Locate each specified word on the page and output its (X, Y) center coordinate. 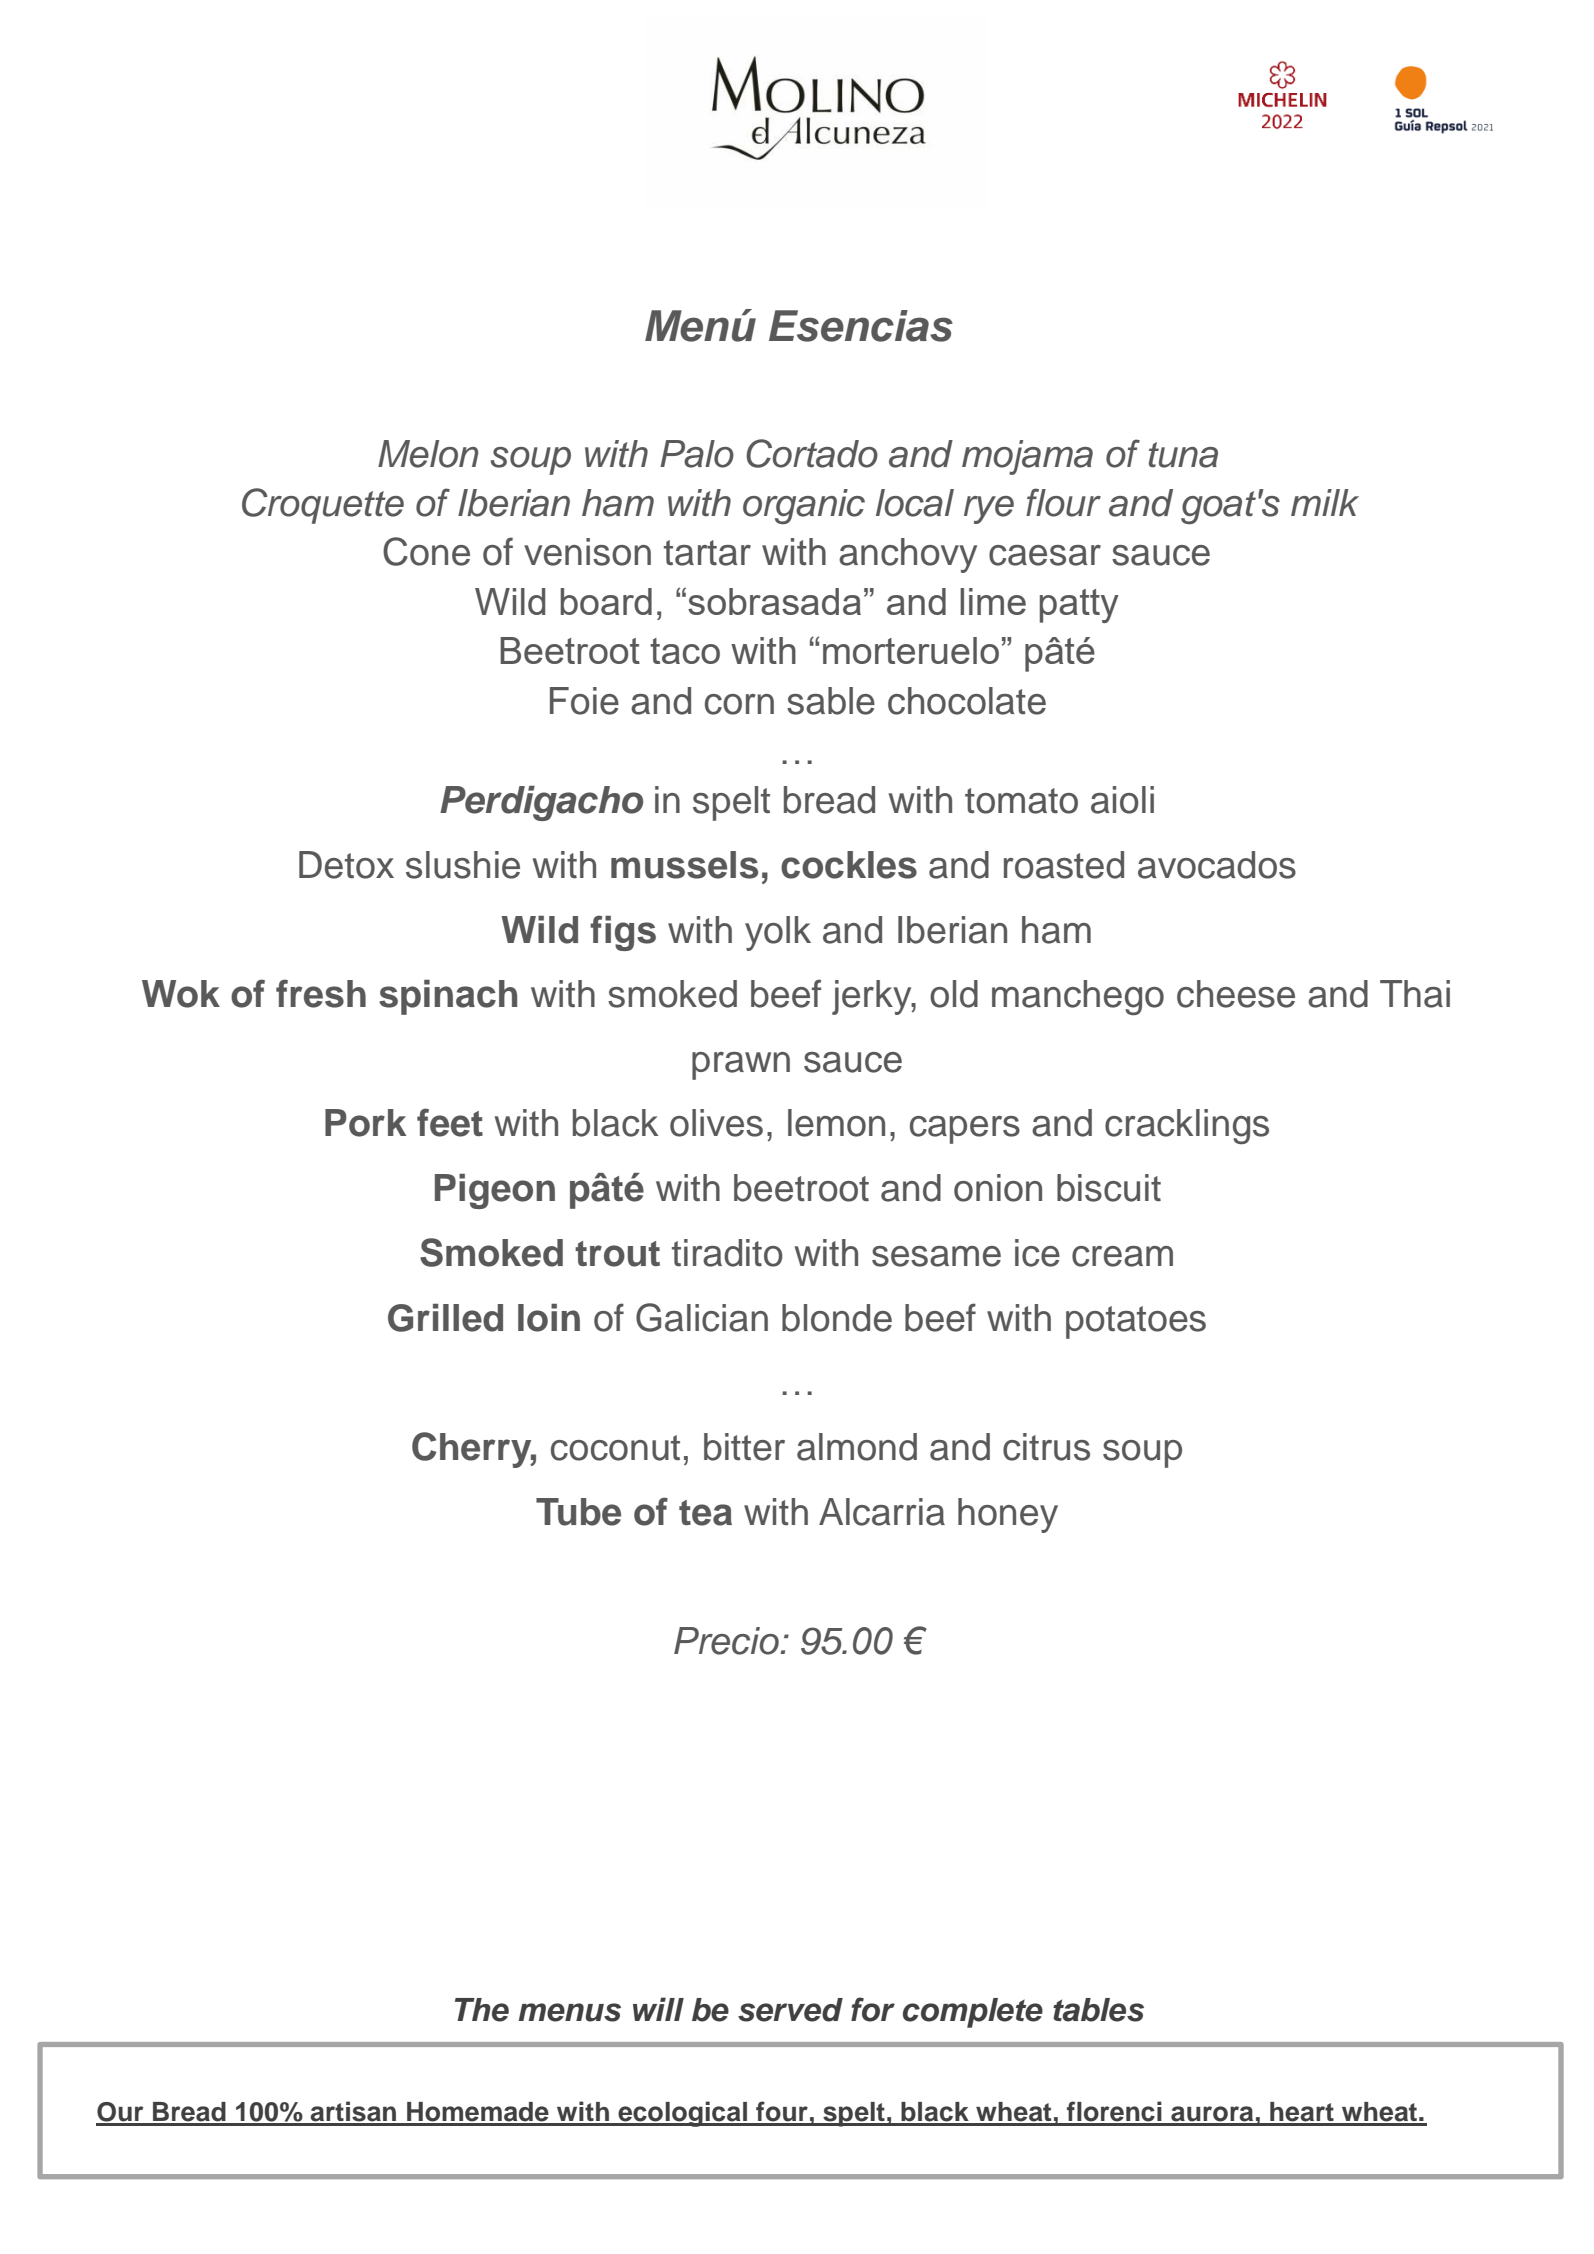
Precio (727, 1641)
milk (1325, 502)
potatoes (1136, 1322)
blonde (837, 1318)
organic (804, 506)
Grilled (445, 1318)
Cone (426, 551)
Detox (346, 865)
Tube (578, 1512)
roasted (1064, 865)
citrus (1046, 1447)
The (482, 2010)
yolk (778, 933)
